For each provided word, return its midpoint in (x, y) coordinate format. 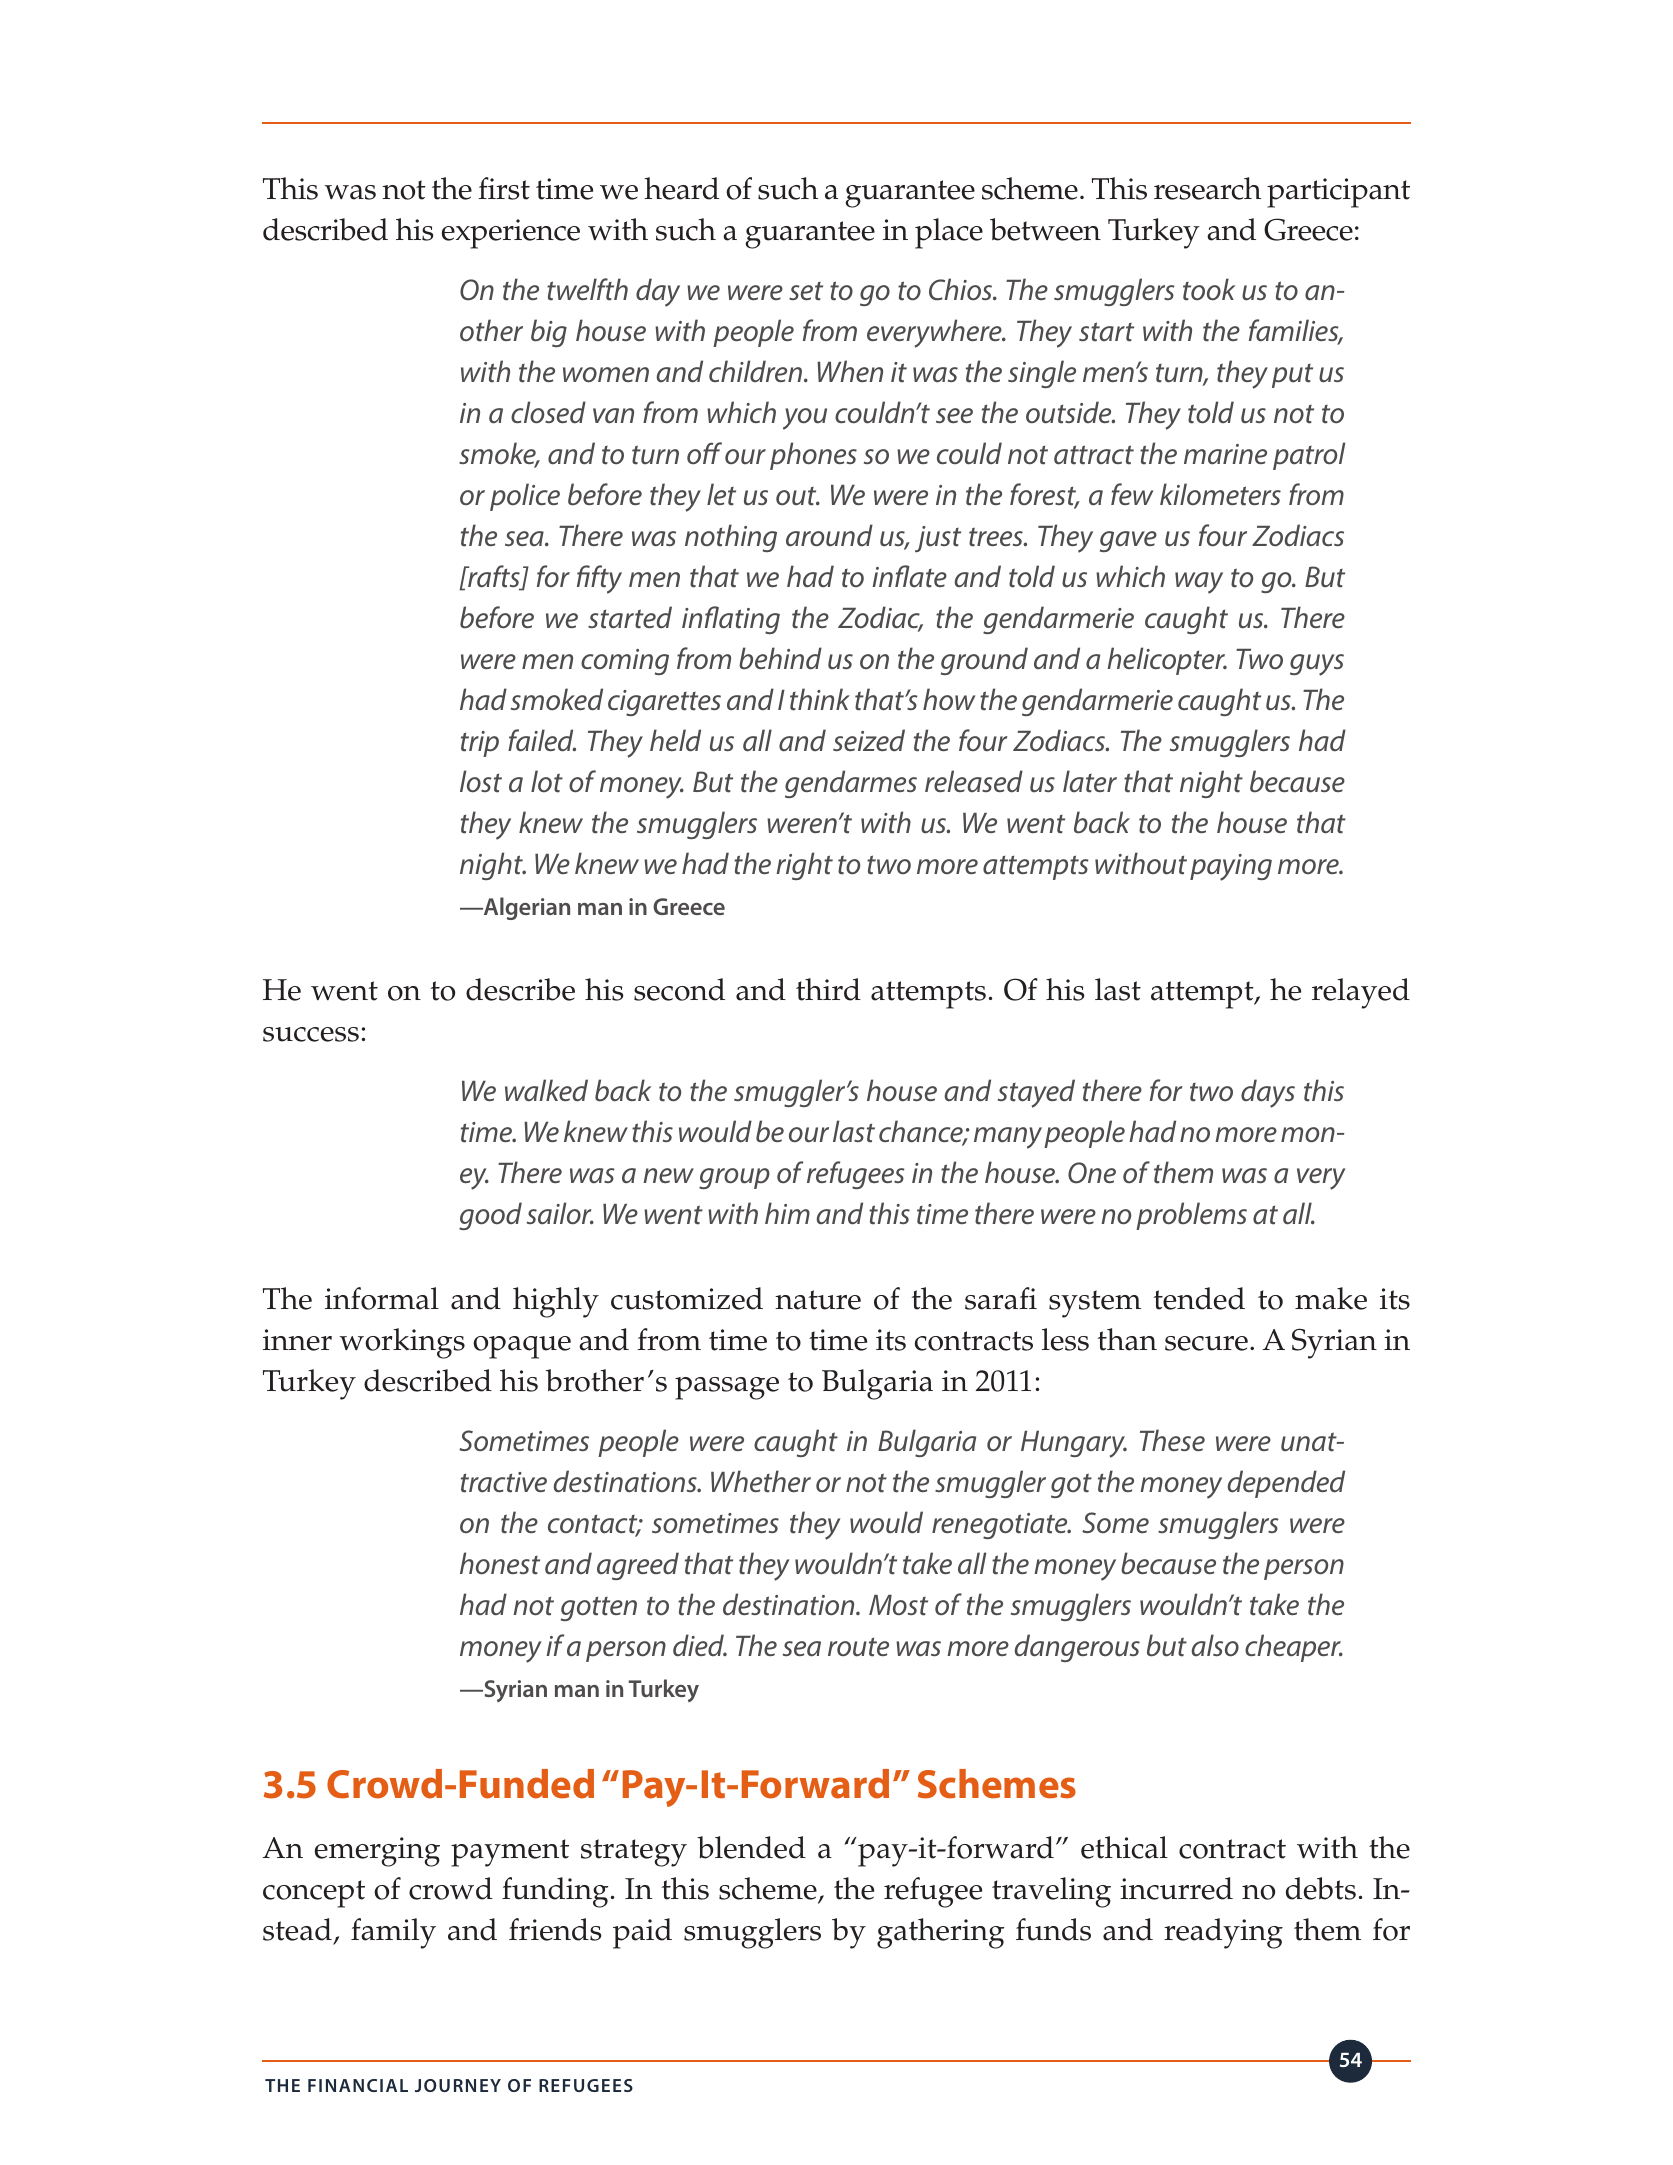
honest (500, 1563)
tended (1199, 1298)
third (828, 989)
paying (1231, 867)
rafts (494, 578)
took (1209, 289)
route (858, 1647)
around (829, 535)
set (806, 291)
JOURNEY (458, 2085)
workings (402, 1343)
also (1215, 1645)
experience (511, 234)
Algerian (526, 908)
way (1199, 583)
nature (818, 1300)
